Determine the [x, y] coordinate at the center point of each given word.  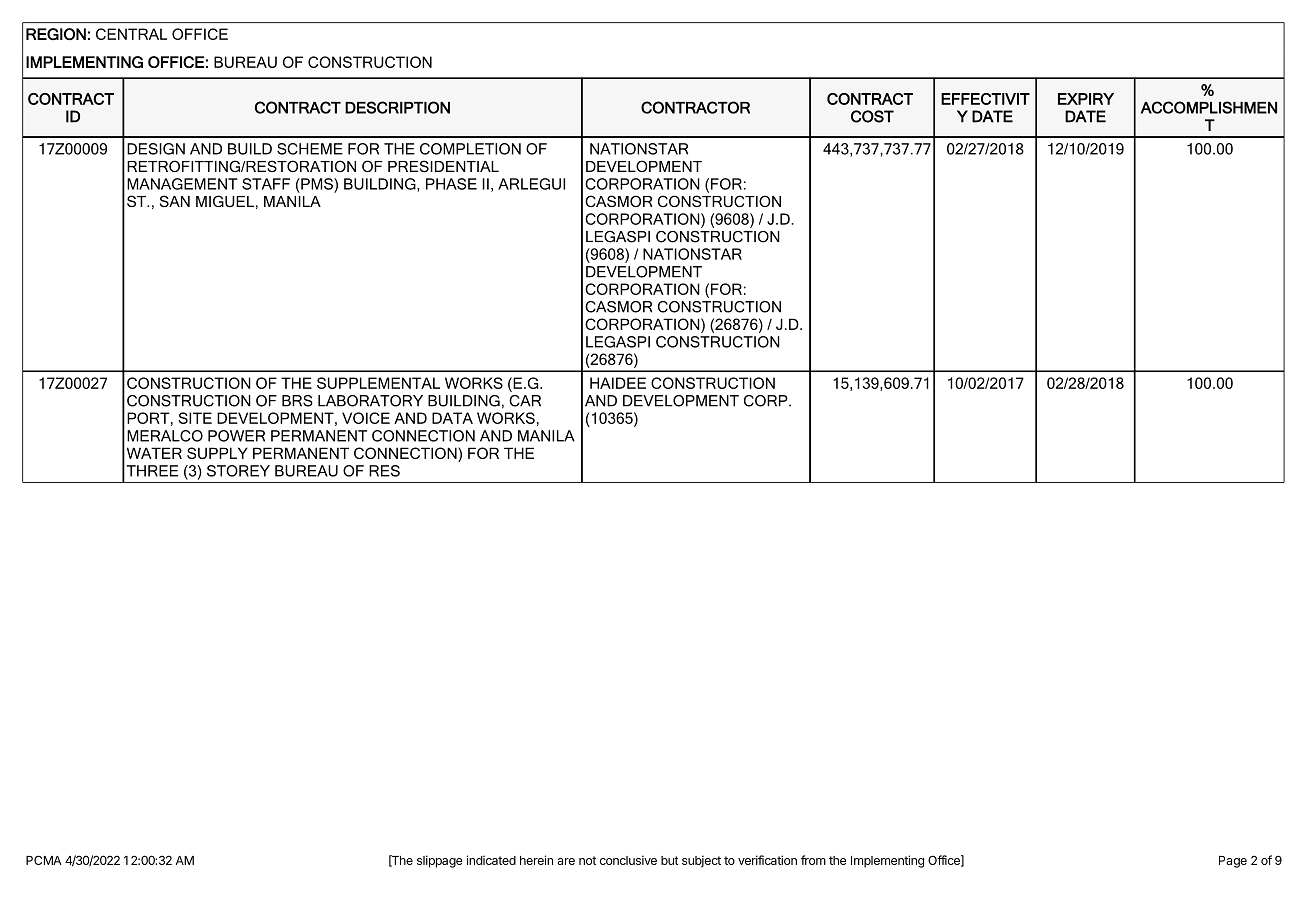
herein [536, 860]
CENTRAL [131, 34]
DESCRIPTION [397, 107]
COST [872, 116]
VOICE [366, 418]
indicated [491, 860]
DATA [452, 418]
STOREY [238, 471]
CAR [525, 401]
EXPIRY [1086, 99]
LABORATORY [370, 401]
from [813, 860]
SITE [195, 418]
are [566, 861]
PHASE [451, 184]
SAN [175, 201]
